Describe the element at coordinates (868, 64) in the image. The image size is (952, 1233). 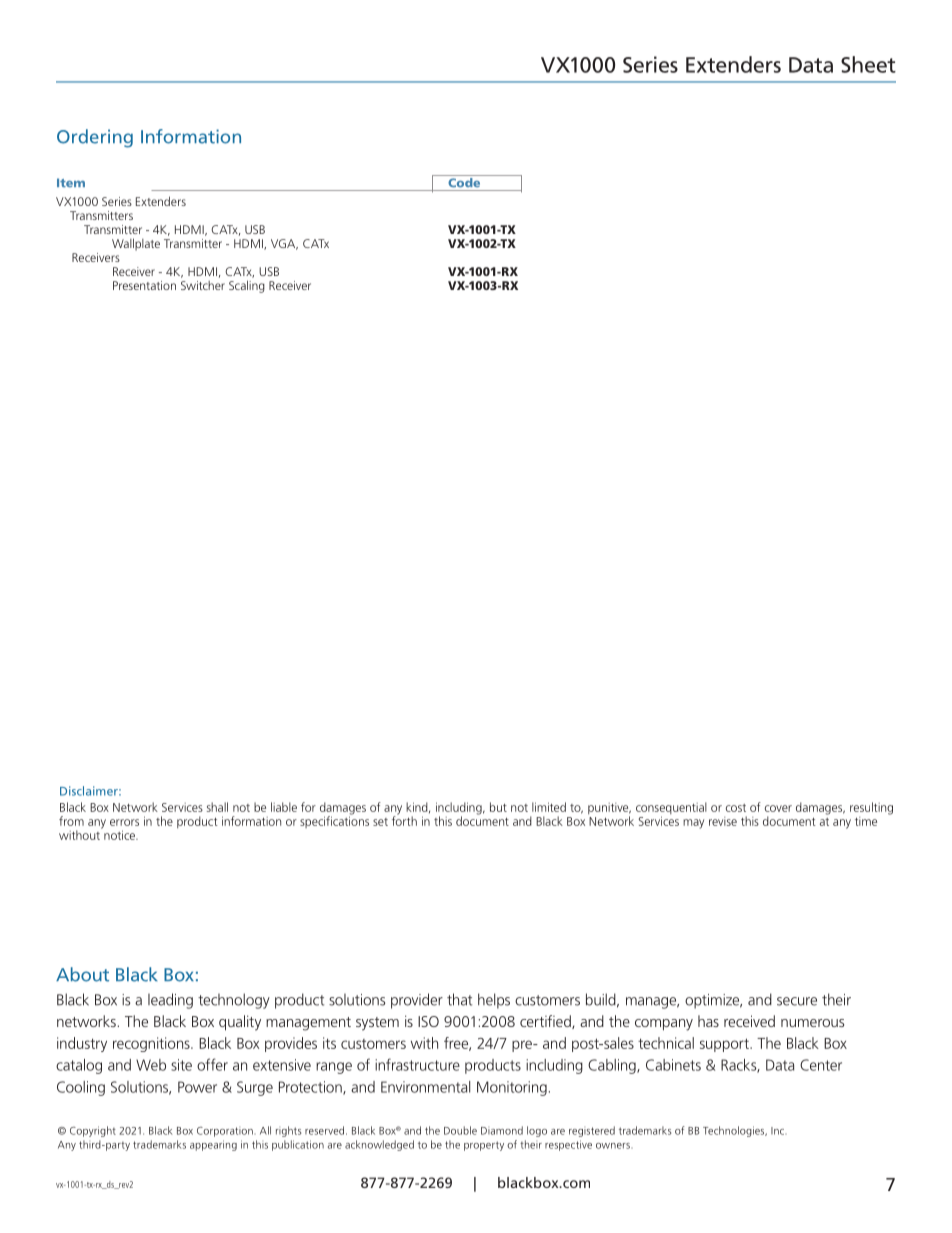
I see `Sheet` at that location.
